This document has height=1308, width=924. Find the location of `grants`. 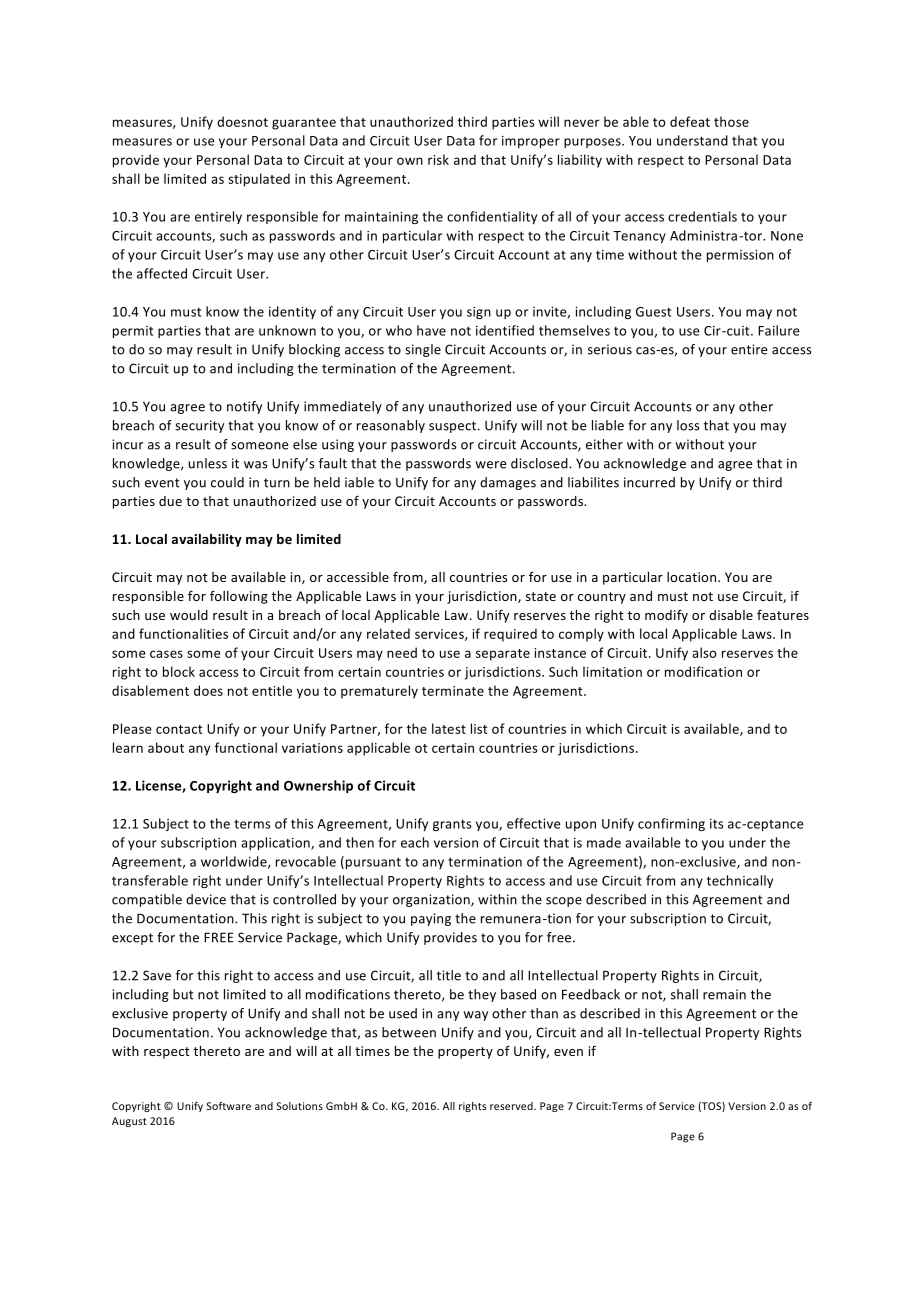

grants is located at coordinates (452, 825).
